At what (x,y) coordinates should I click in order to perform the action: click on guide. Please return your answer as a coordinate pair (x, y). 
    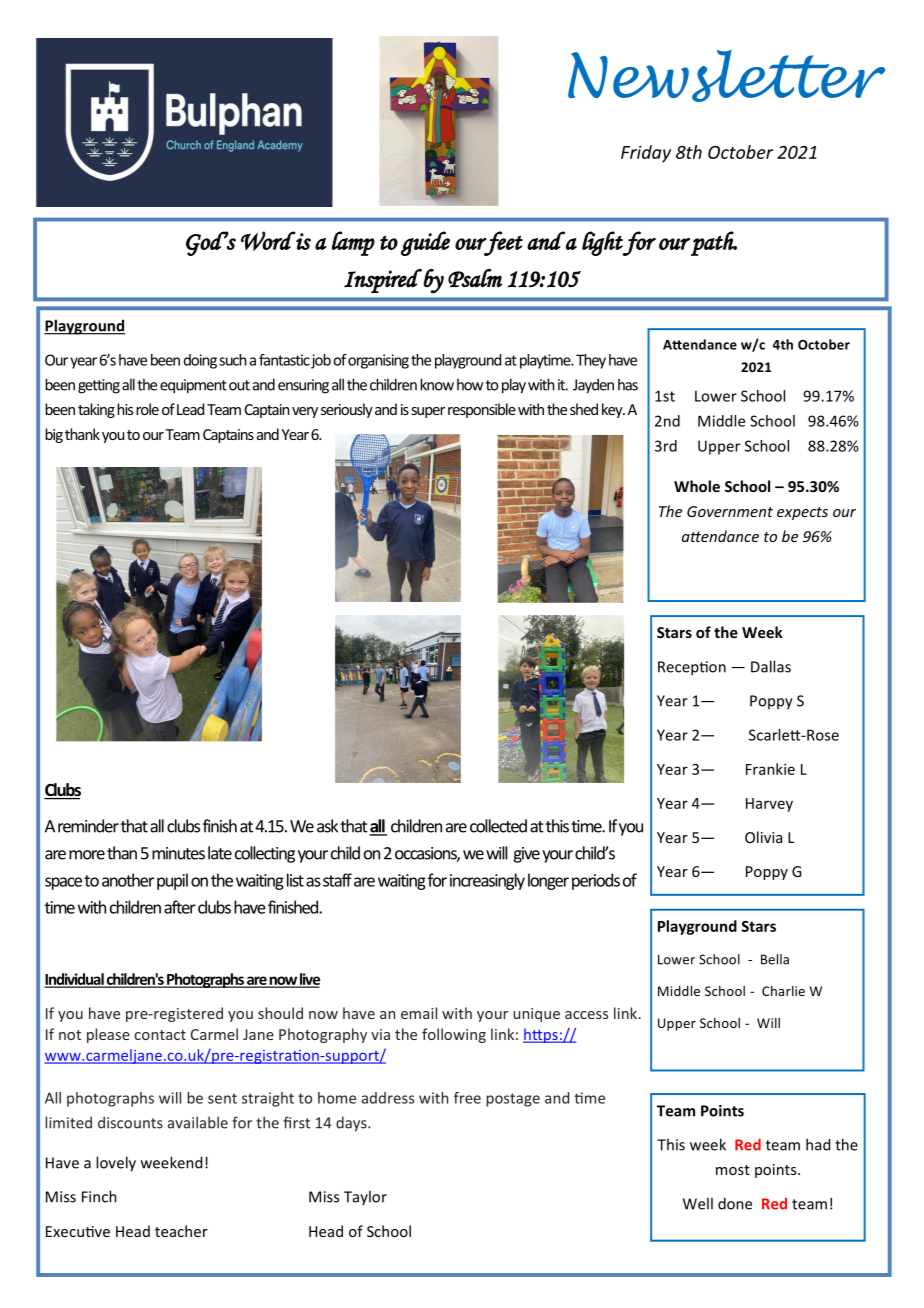
    Looking at the image, I should click on (425, 243).
